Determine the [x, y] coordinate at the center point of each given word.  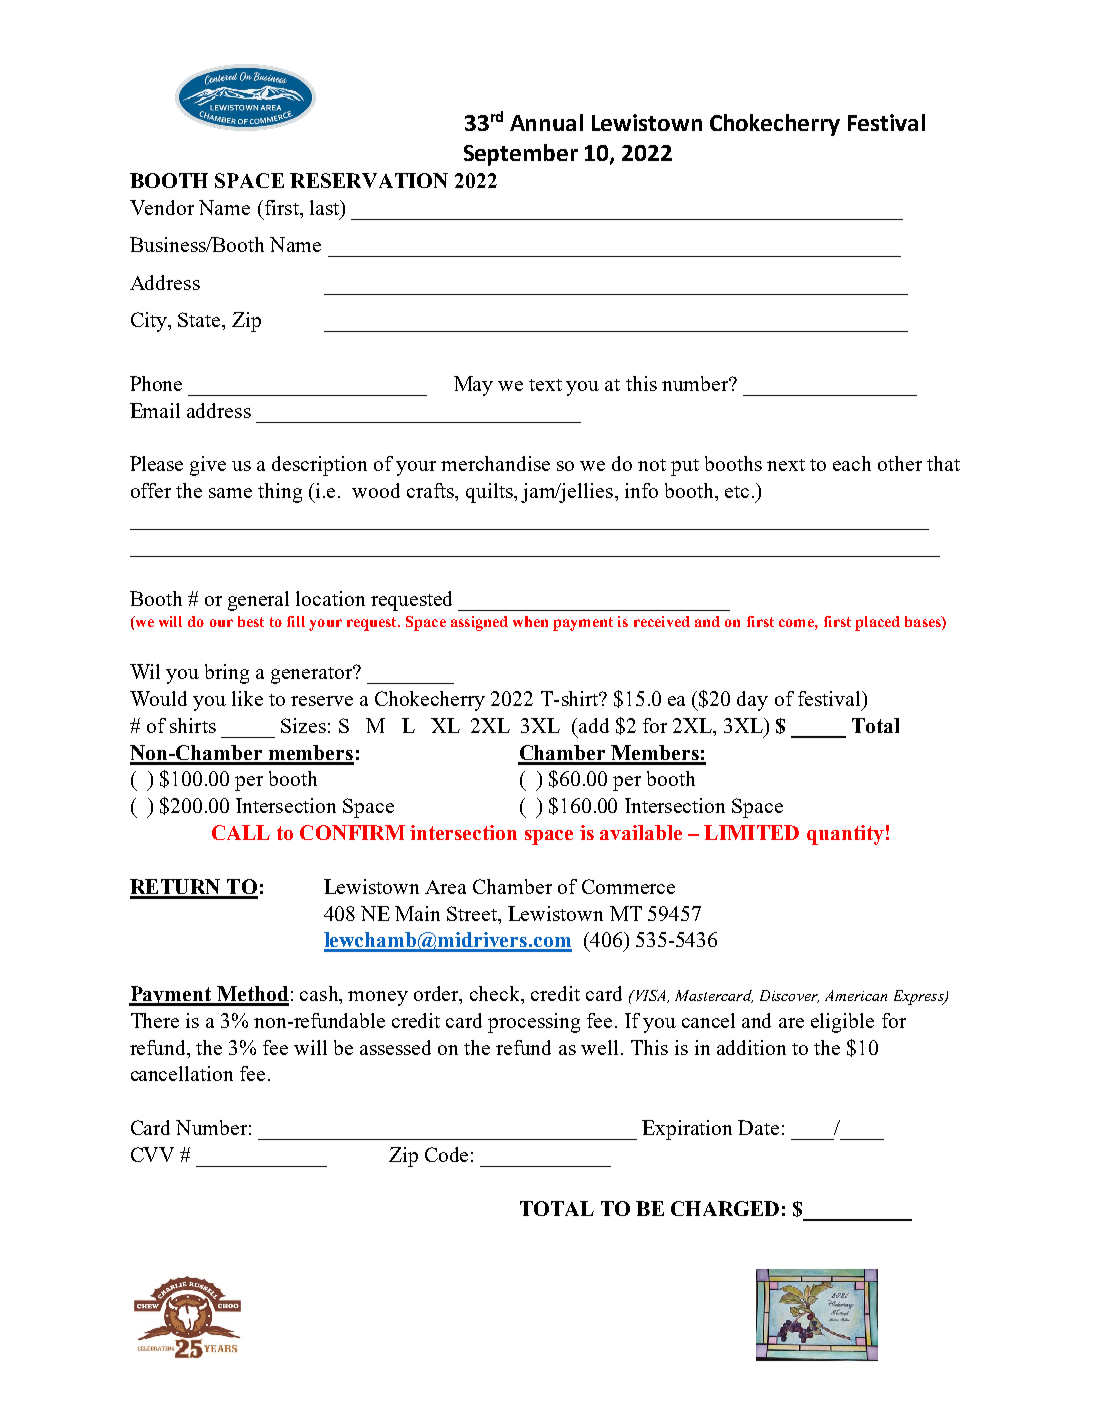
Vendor [162, 207]
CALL [241, 832]
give [208, 466]
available [641, 832]
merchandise [495, 463]
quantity [845, 835]
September [521, 155]
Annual [546, 122]
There [155, 1020]
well [599, 1047]
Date [758, 1127]
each [852, 463]
